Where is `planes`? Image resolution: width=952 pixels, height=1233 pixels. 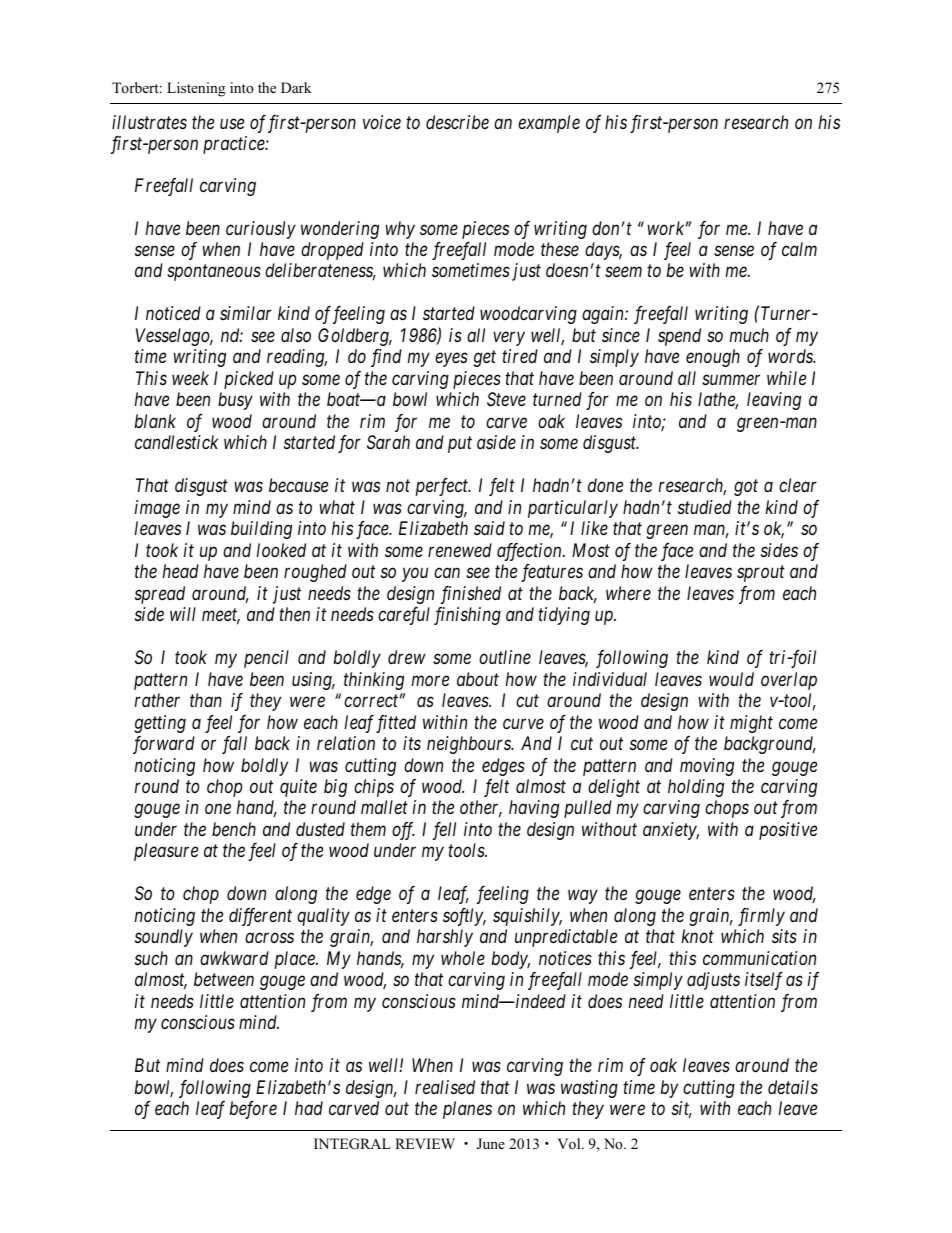 planes is located at coordinates (467, 1110).
